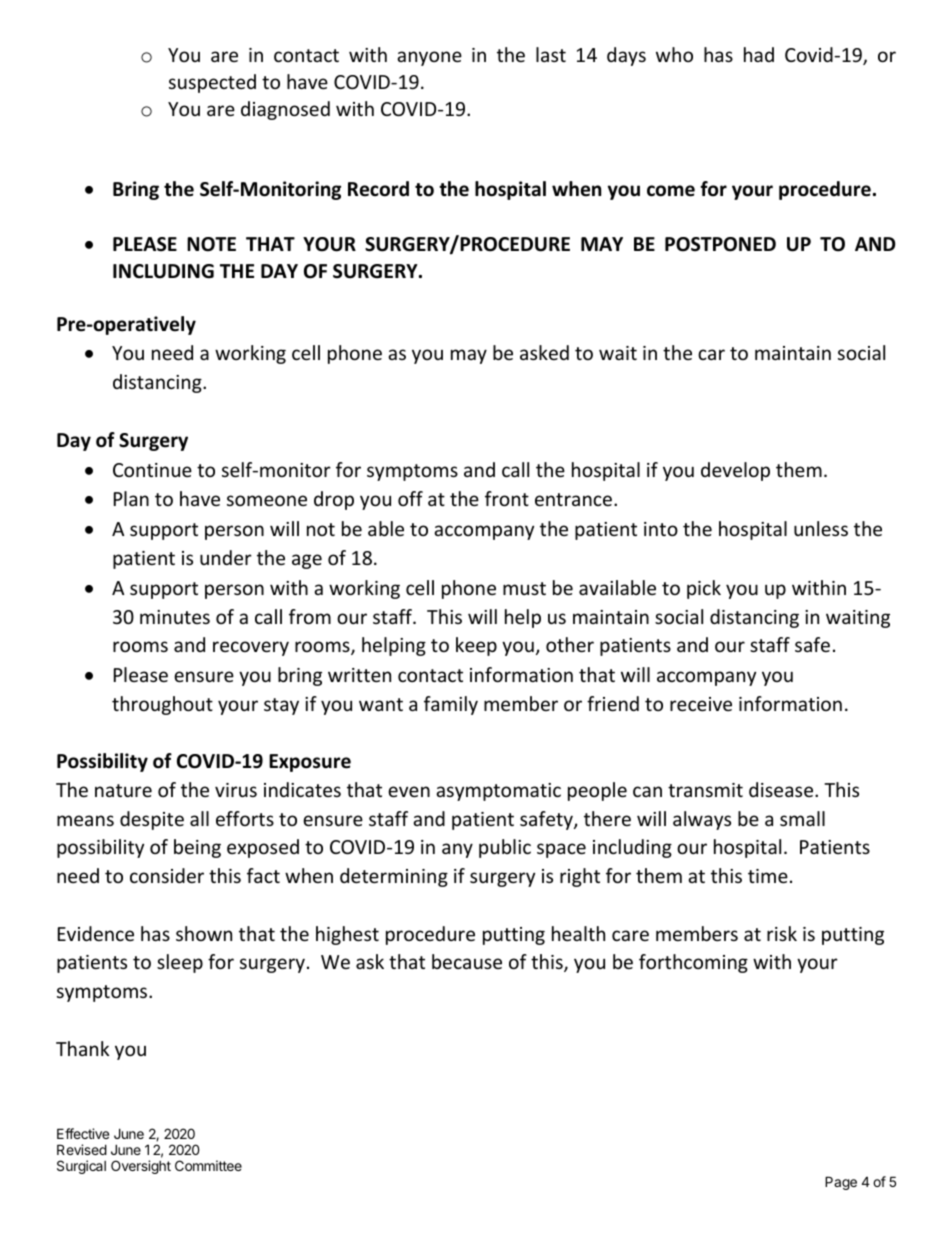 The width and height of the screenshot is (952, 1233). What do you see at coordinates (175, 617) in the screenshot?
I see `minutes` at bounding box center [175, 617].
